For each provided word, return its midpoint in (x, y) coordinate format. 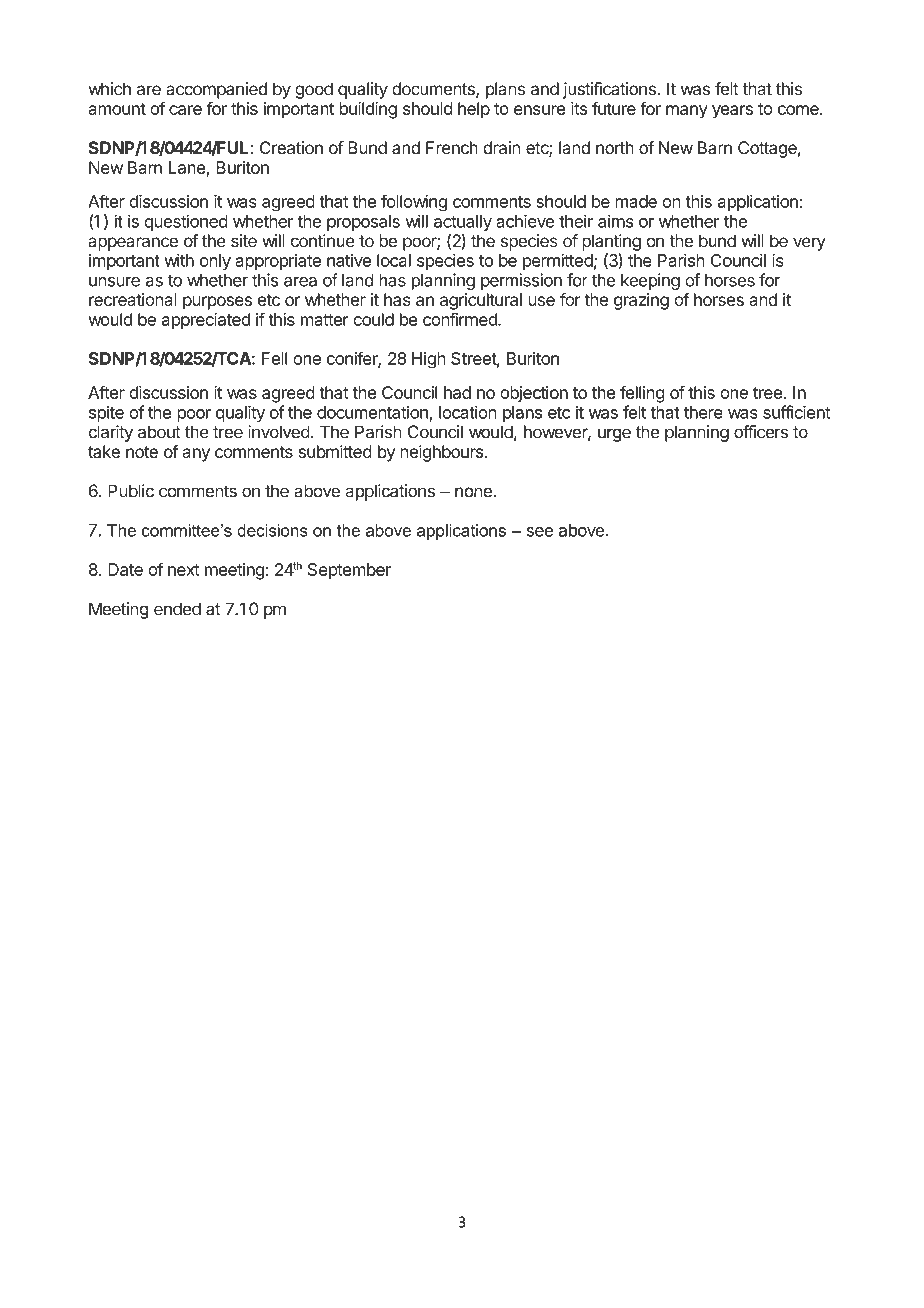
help (474, 110)
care (185, 110)
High (429, 360)
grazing (641, 301)
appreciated (206, 321)
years (732, 112)
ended (177, 609)
